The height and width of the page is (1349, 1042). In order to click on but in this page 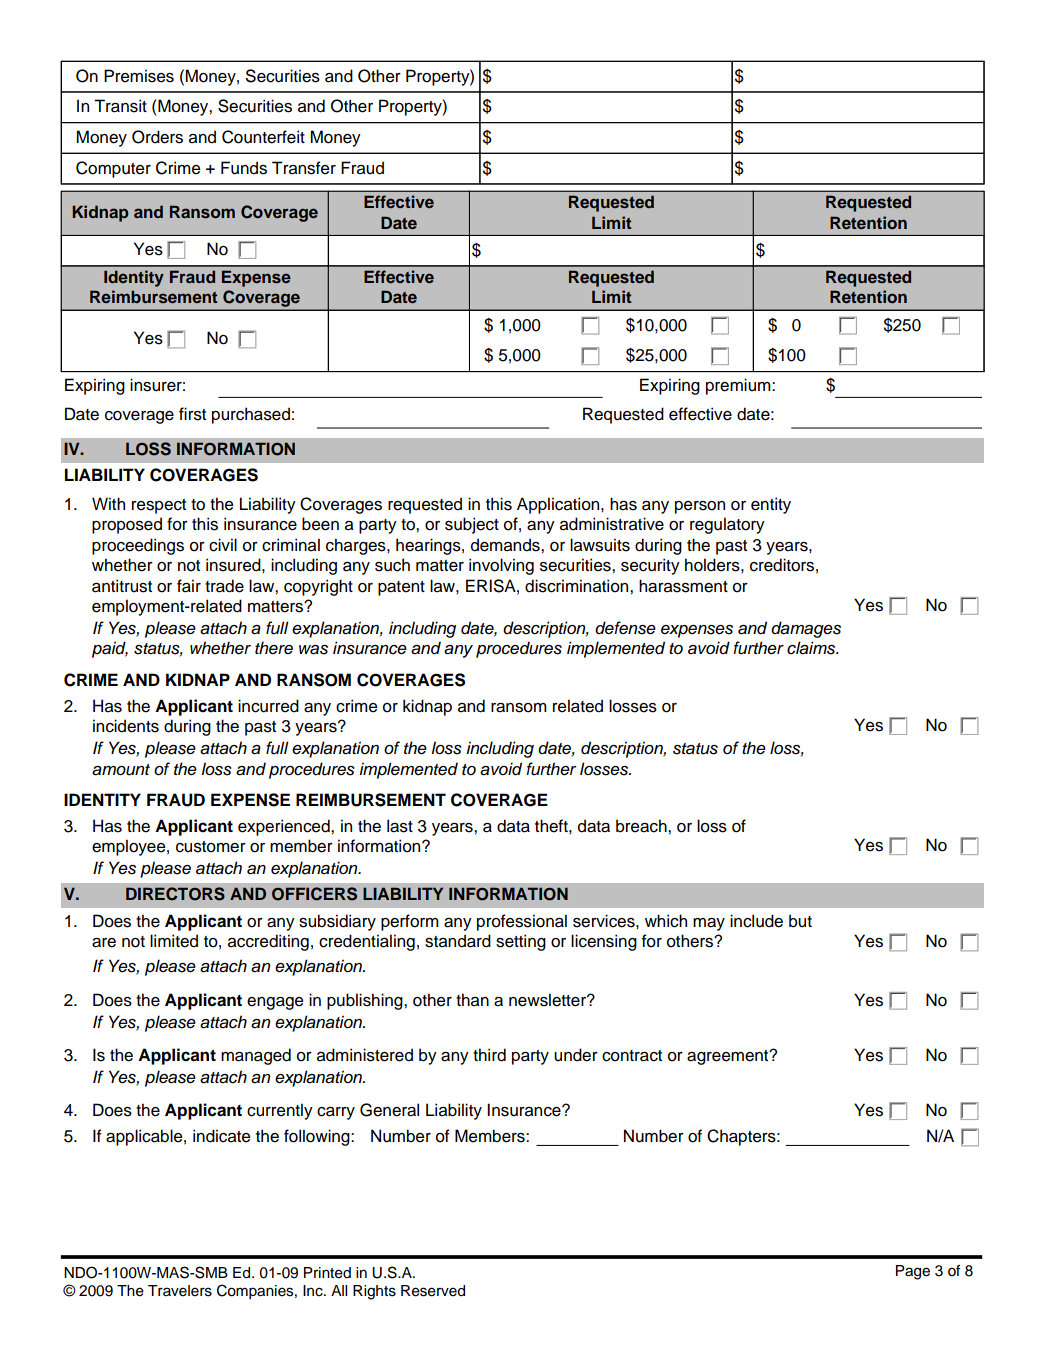, I will do `click(800, 921)`.
